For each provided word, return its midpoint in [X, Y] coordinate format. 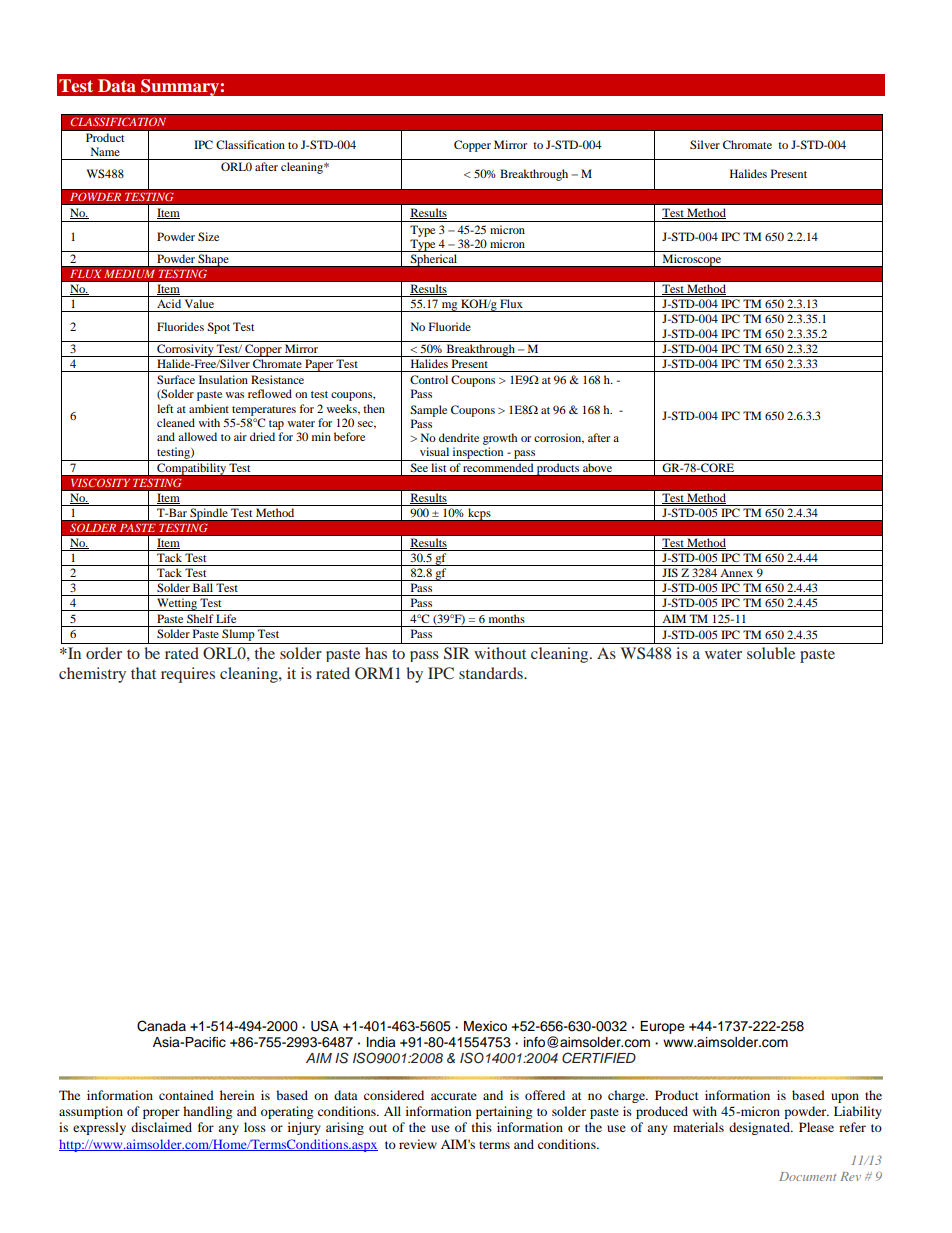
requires [188, 675]
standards [492, 673]
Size [208, 236]
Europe [662, 1027]
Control [429, 379]
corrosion [559, 438]
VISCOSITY [101, 483]
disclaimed [161, 1127]
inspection [478, 454]
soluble [771, 653]
